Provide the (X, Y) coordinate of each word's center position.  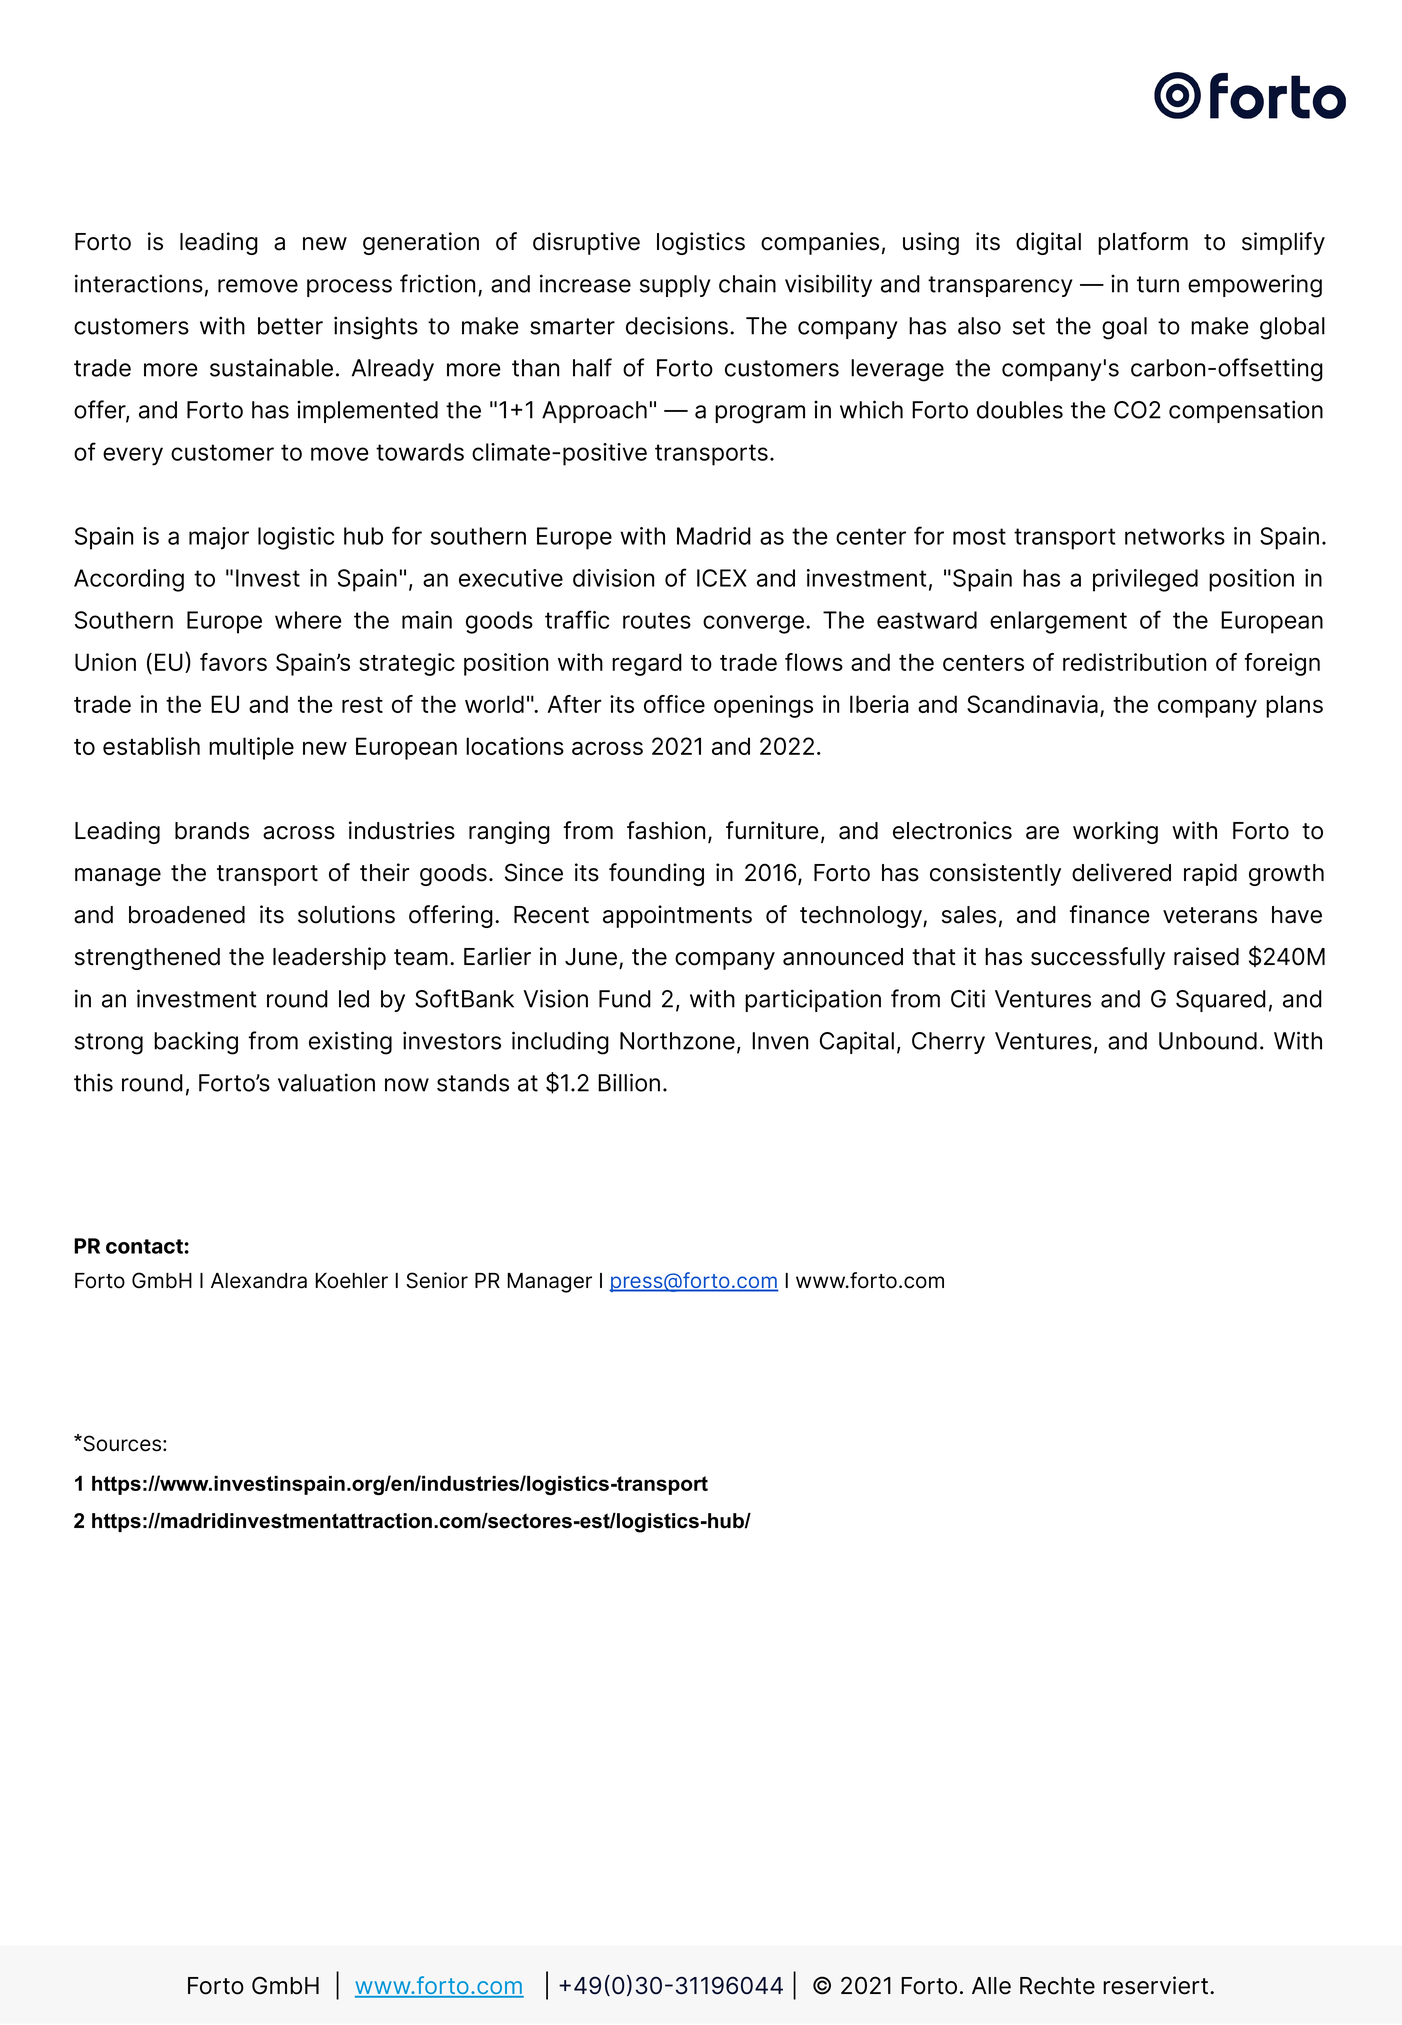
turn (1158, 284)
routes (657, 620)
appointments (677, 916)
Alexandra (259, 1281)
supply (675, 286)
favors (233, 662)
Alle (991, 1986)
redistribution (1134, 662)
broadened (187, 915)
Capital (857, 1042)
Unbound (1208, 1041)
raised (1206, 956)
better (290, 326)
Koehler (351, 1281)
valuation (326, 1082)
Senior (437, 1280)
